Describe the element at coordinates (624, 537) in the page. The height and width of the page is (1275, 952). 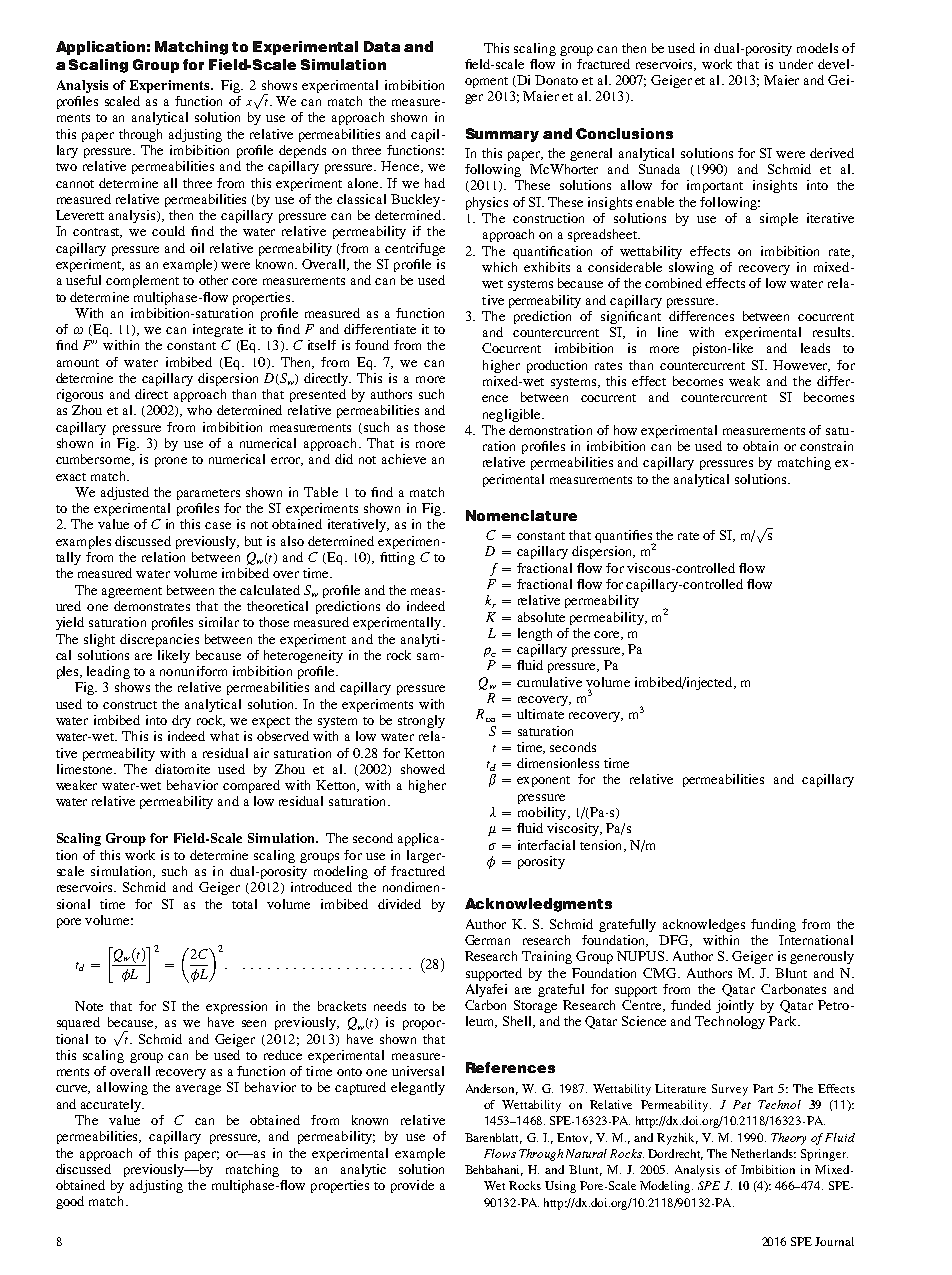
I see `quantifies` at that location.
